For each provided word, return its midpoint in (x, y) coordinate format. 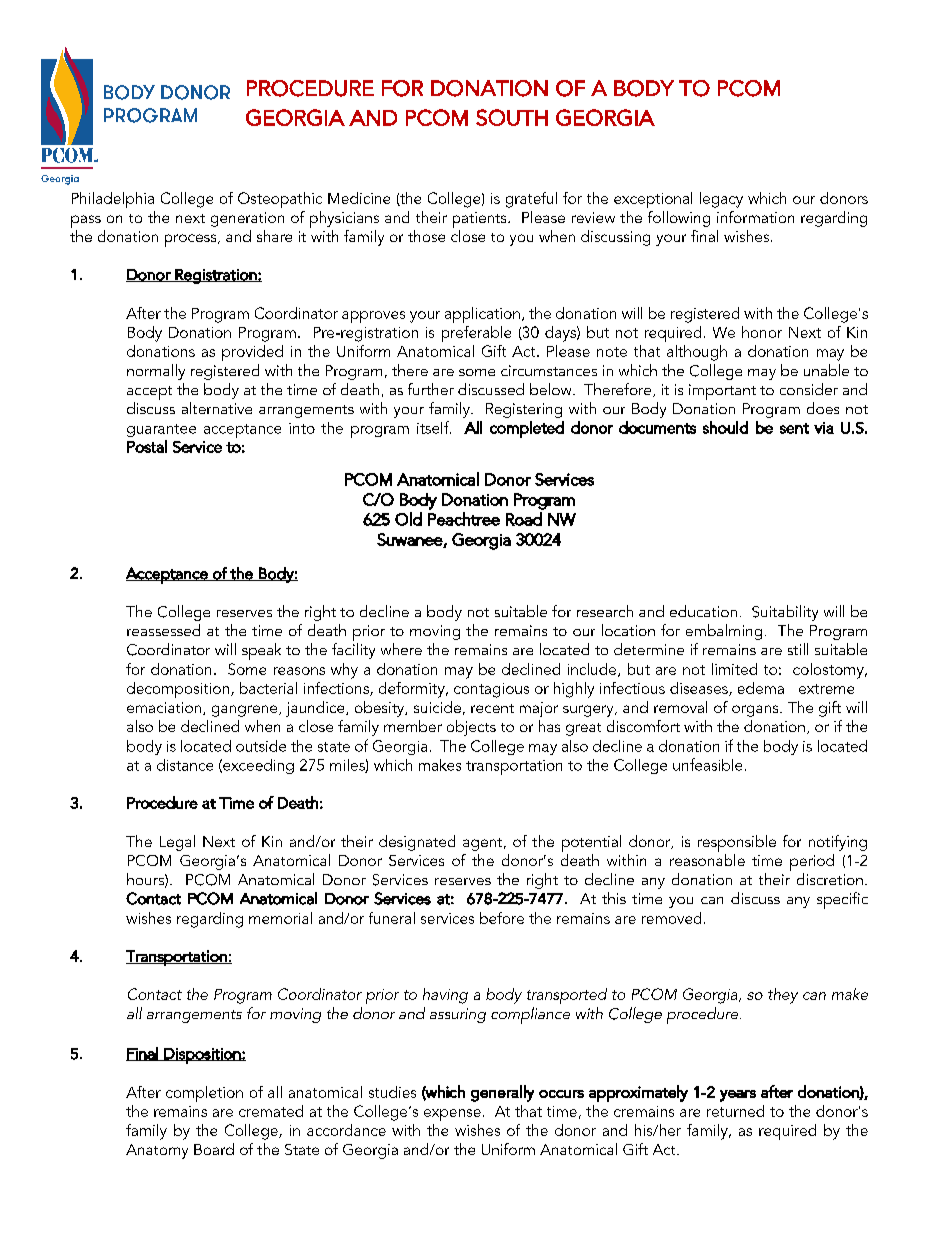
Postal (147, 446)
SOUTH (512, 117)
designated (417, 843)
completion (204, 1094)
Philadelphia (113, 200)
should (725, 427)
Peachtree (464, 519)
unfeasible (707, 764)
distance (185, 765)
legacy (721, 200)
